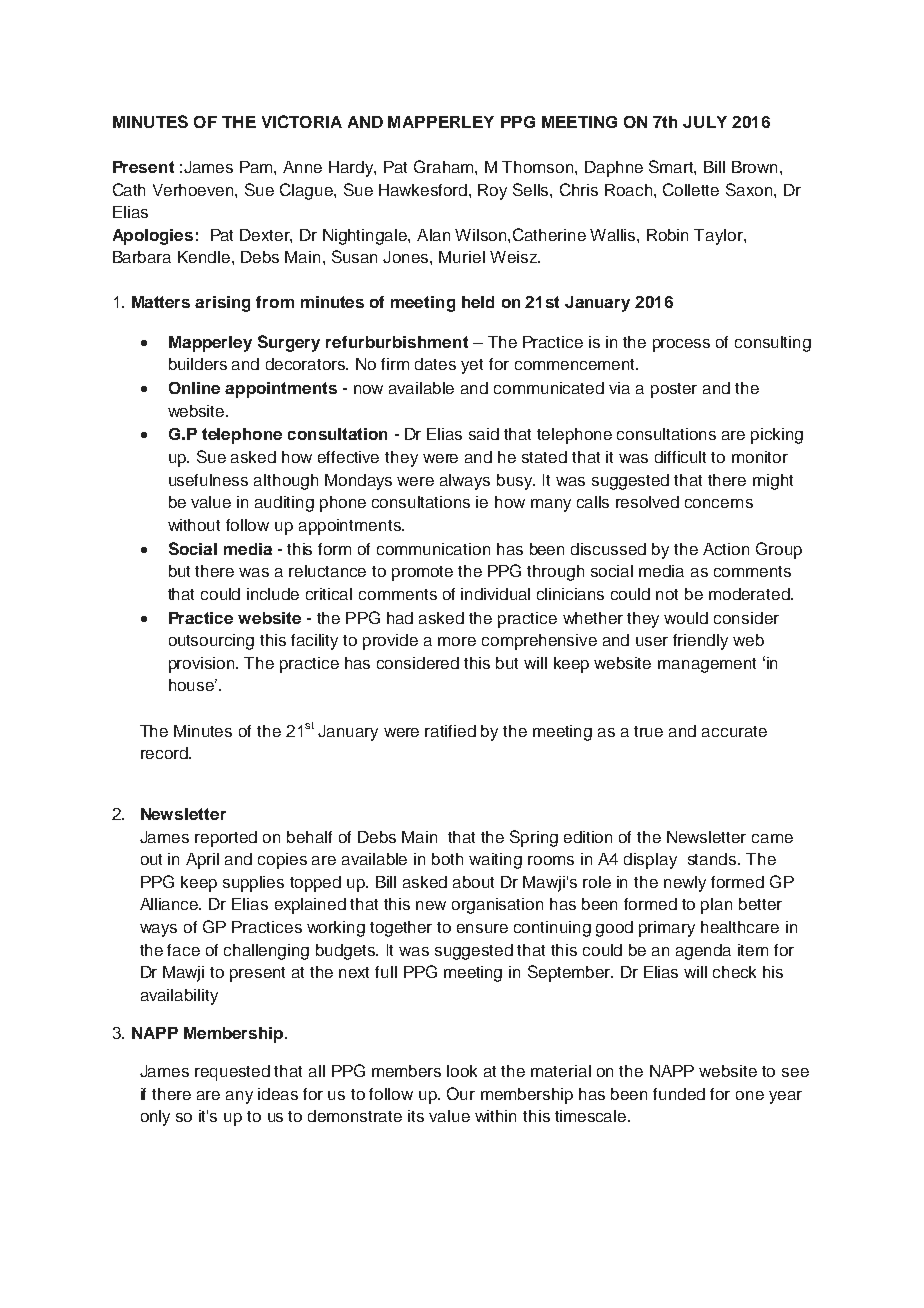  I want to click on poster, so click(674, 390).
